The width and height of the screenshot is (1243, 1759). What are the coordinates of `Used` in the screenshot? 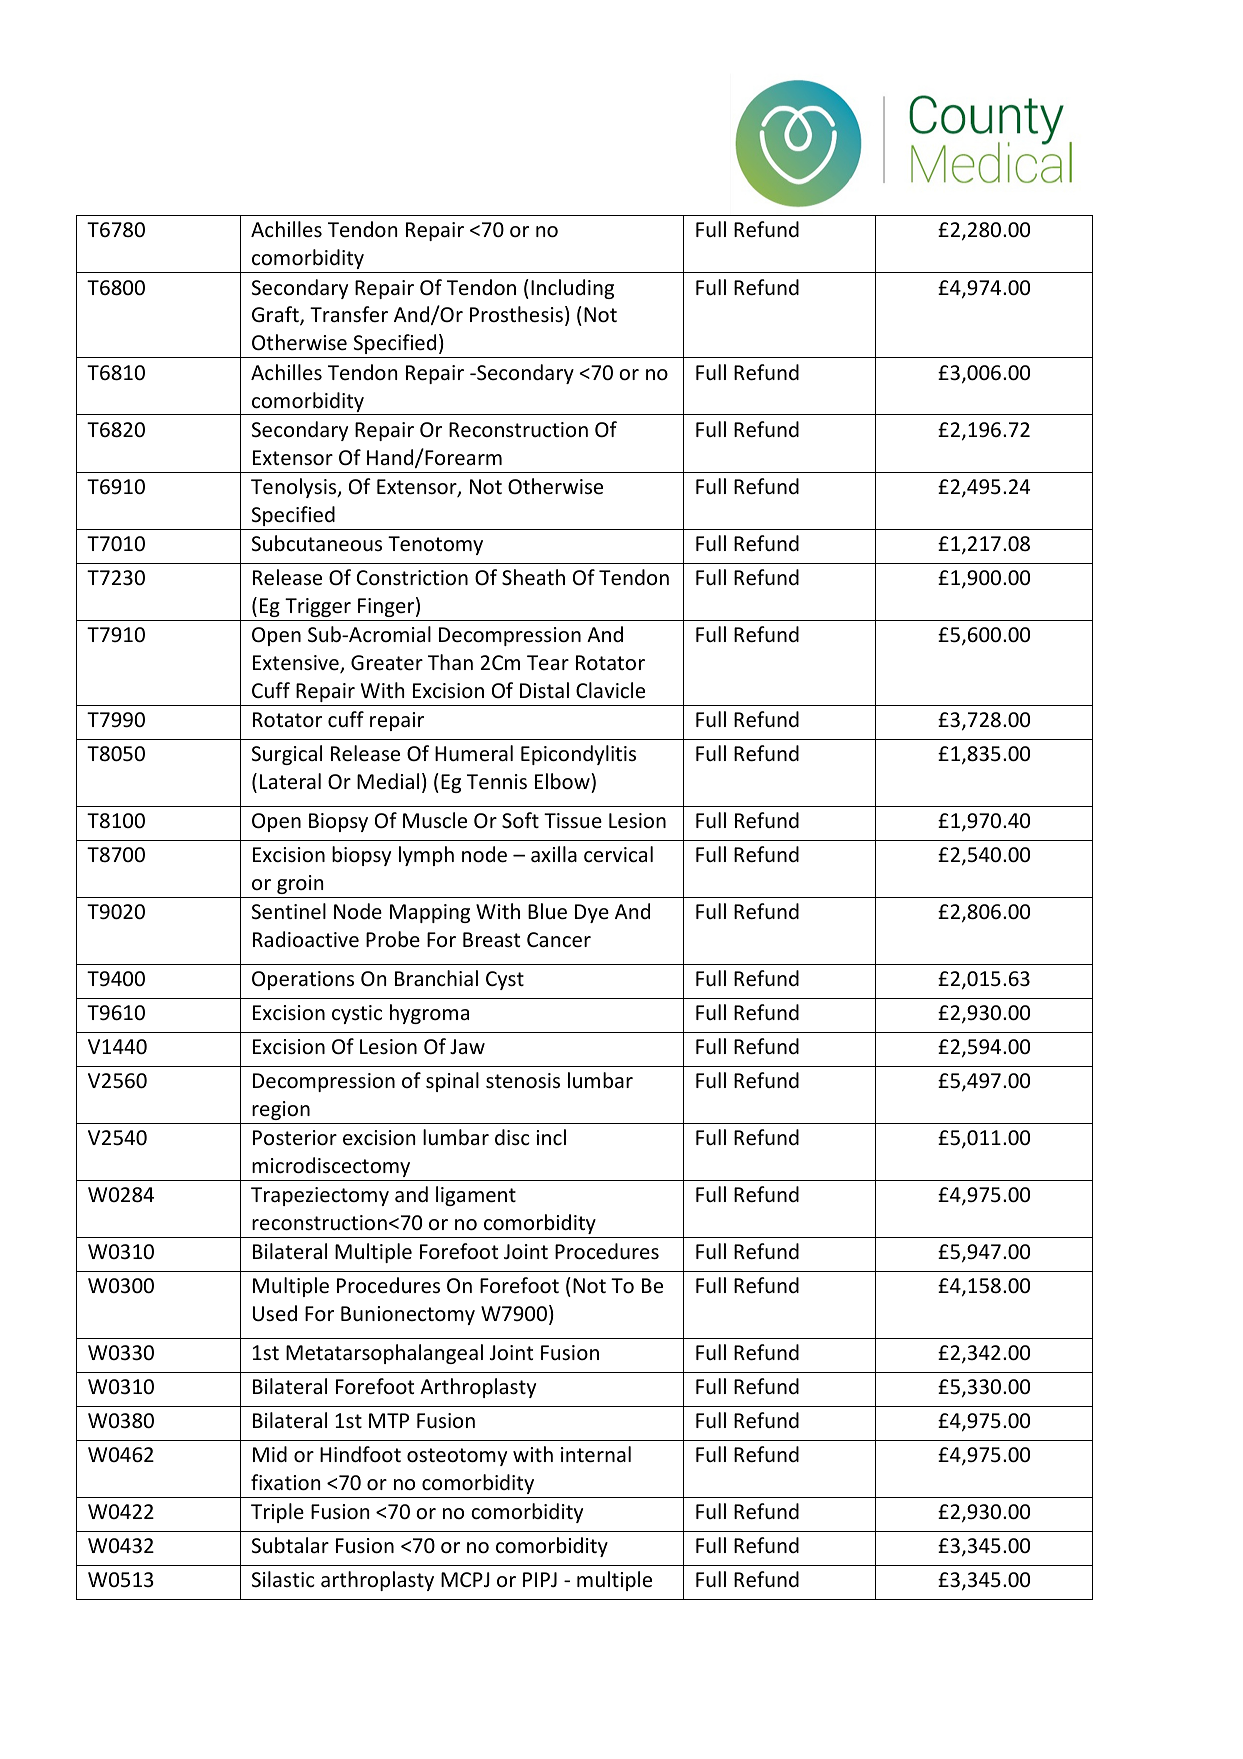 It's located at (275, 1313).
